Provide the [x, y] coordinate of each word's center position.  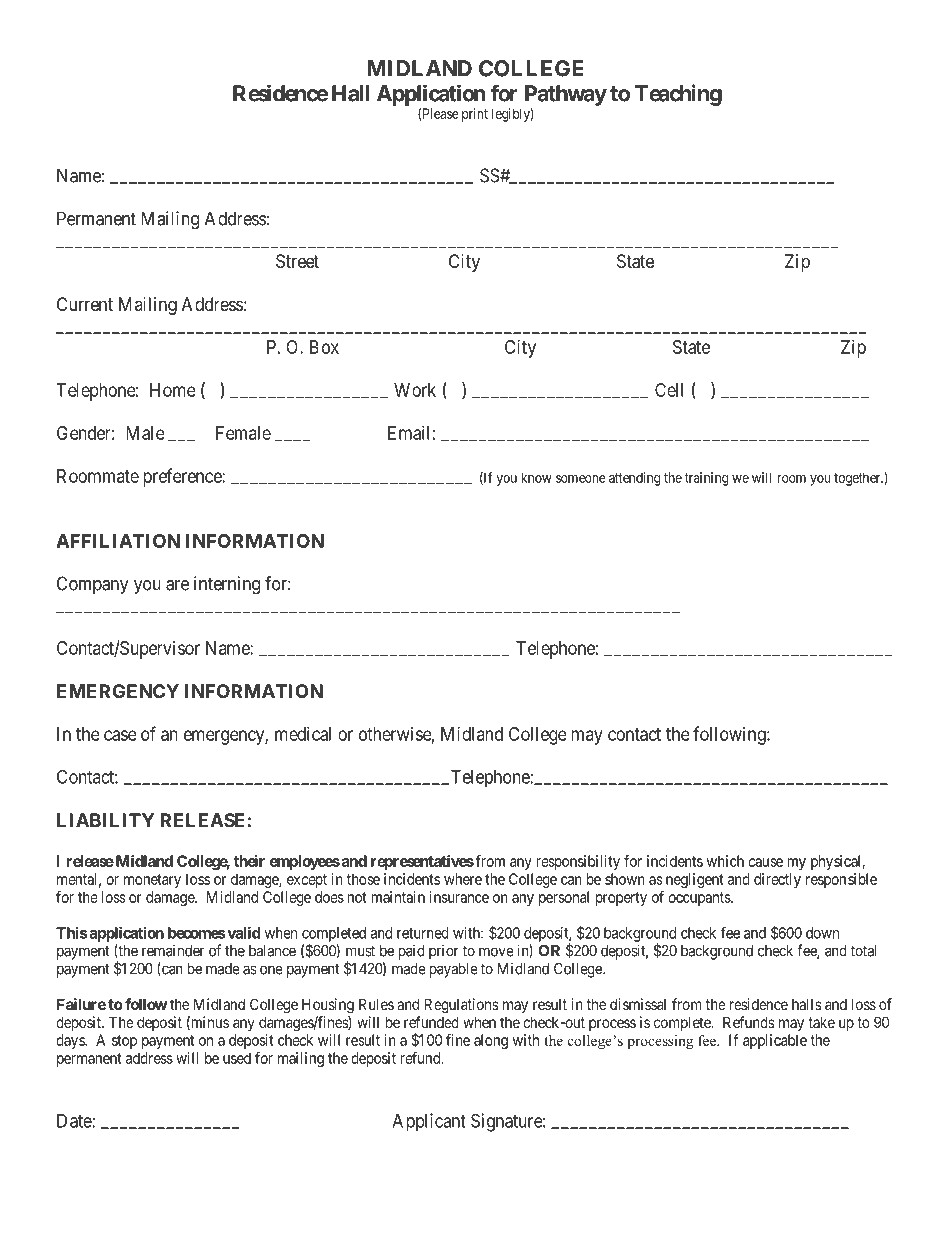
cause [765, 862]
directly [777, 880]
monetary [152, 881]
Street [297, 261]
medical [303, 734]
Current [85, 304]
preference [183, 477]
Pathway [566, 95]
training [706, 479]
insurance [459, 897]
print [475, 115]
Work [415, 390]
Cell [669, 390]
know [536, 477]
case [120, 735]
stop [124, 1042]
